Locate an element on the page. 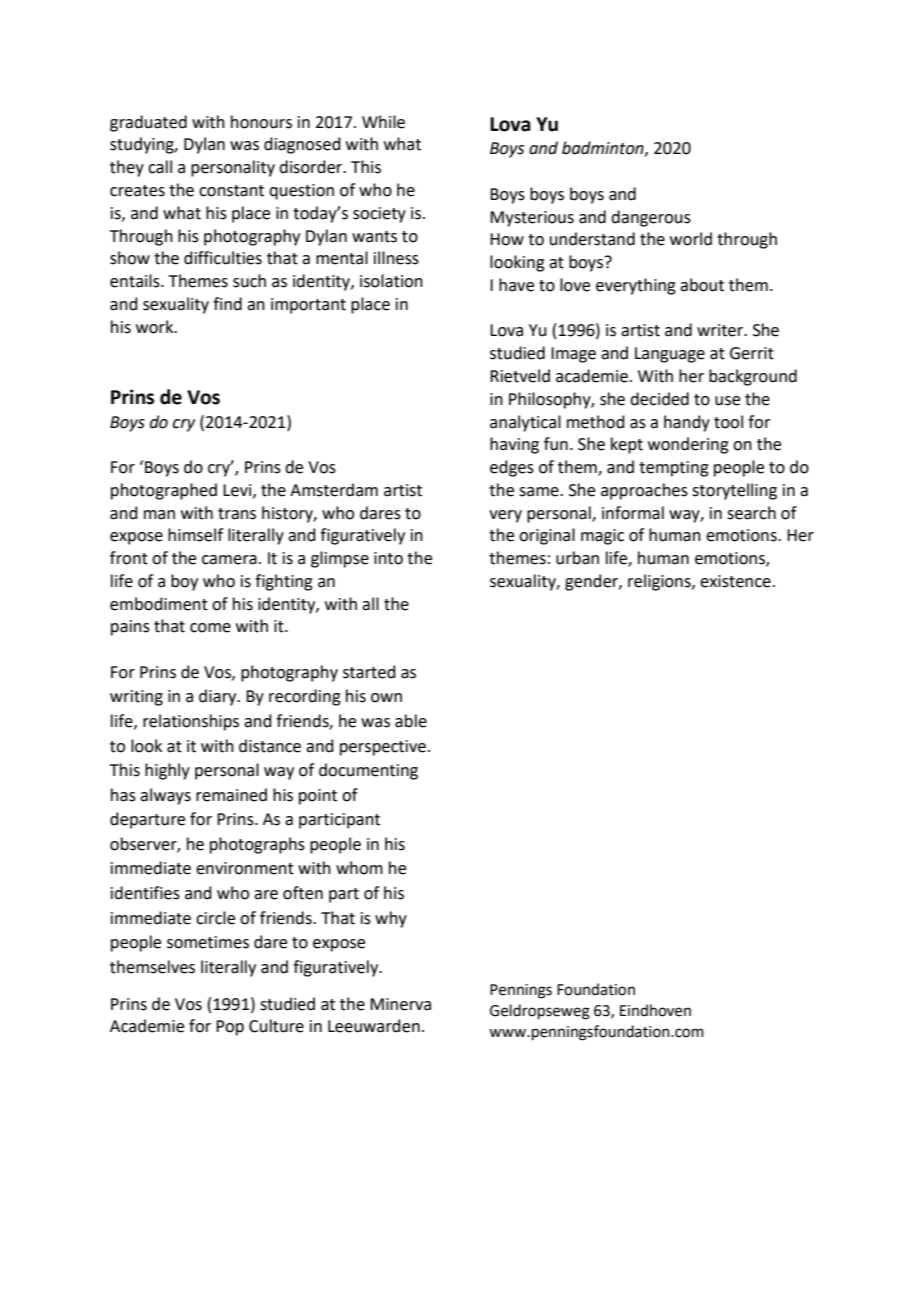 This document has height=1308, width=924. able is located at coordinates (411, 721).
